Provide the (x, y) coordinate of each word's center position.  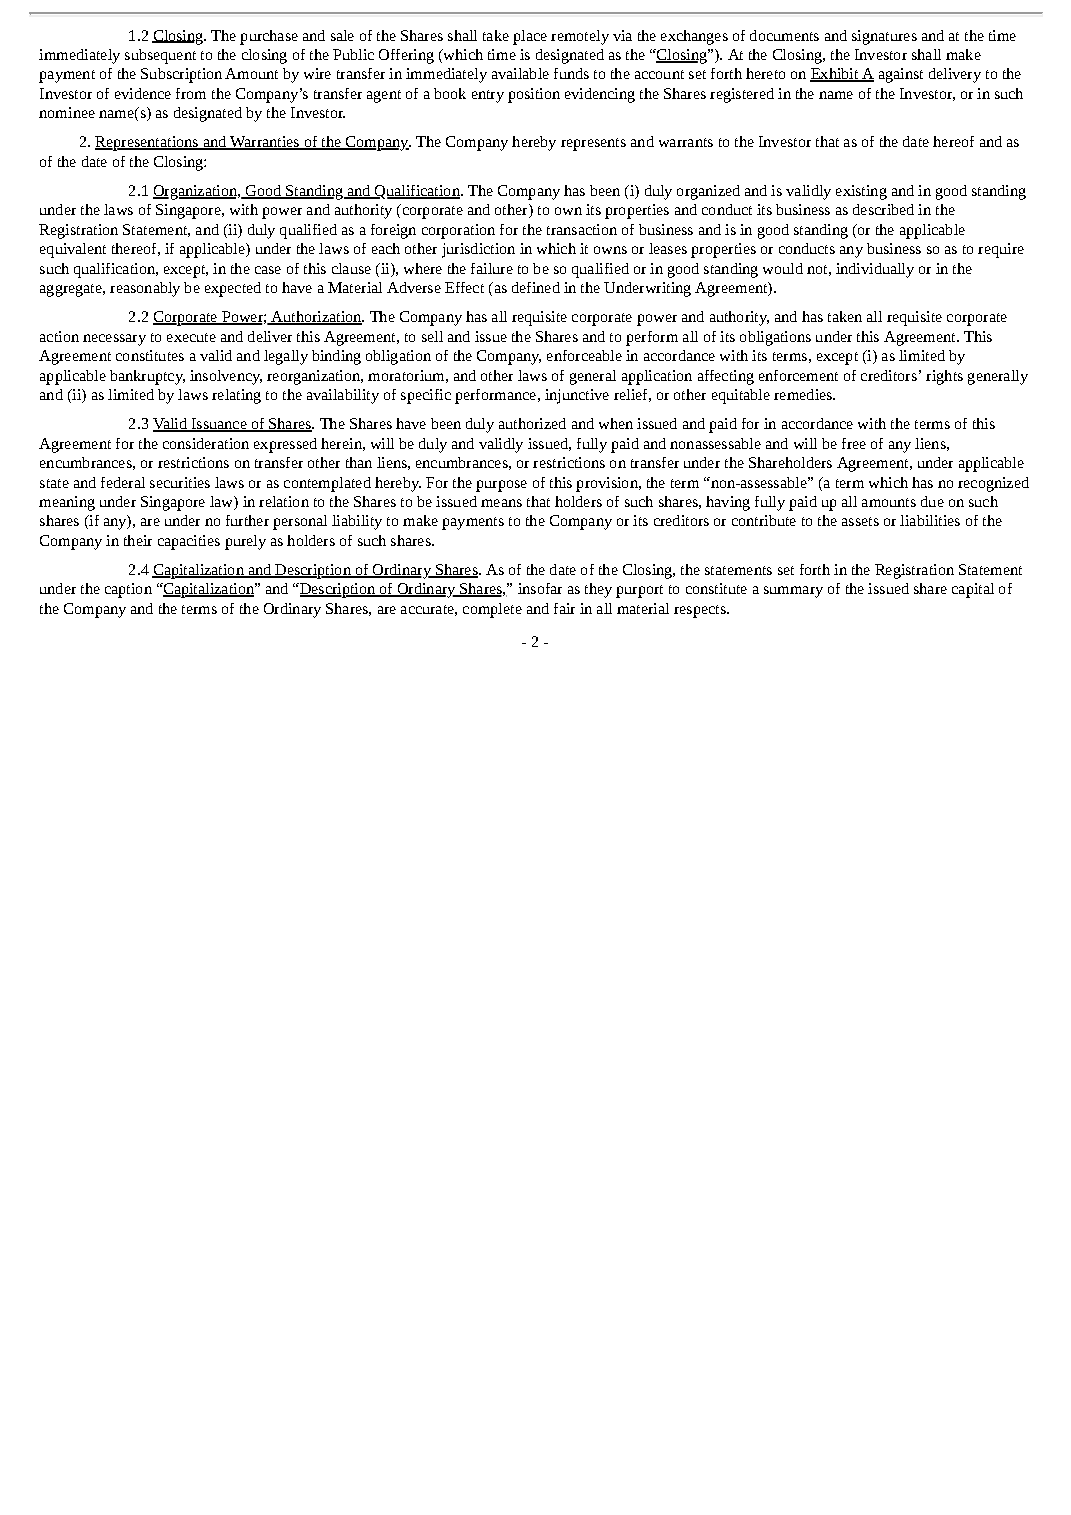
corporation (458, 231)
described (883, 209)
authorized (532, 423)
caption (128, 590)
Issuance (219, 425)
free (854, 443)
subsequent (160, 56)
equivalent (73, 250)
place (530, 37)
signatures (884, 37)
